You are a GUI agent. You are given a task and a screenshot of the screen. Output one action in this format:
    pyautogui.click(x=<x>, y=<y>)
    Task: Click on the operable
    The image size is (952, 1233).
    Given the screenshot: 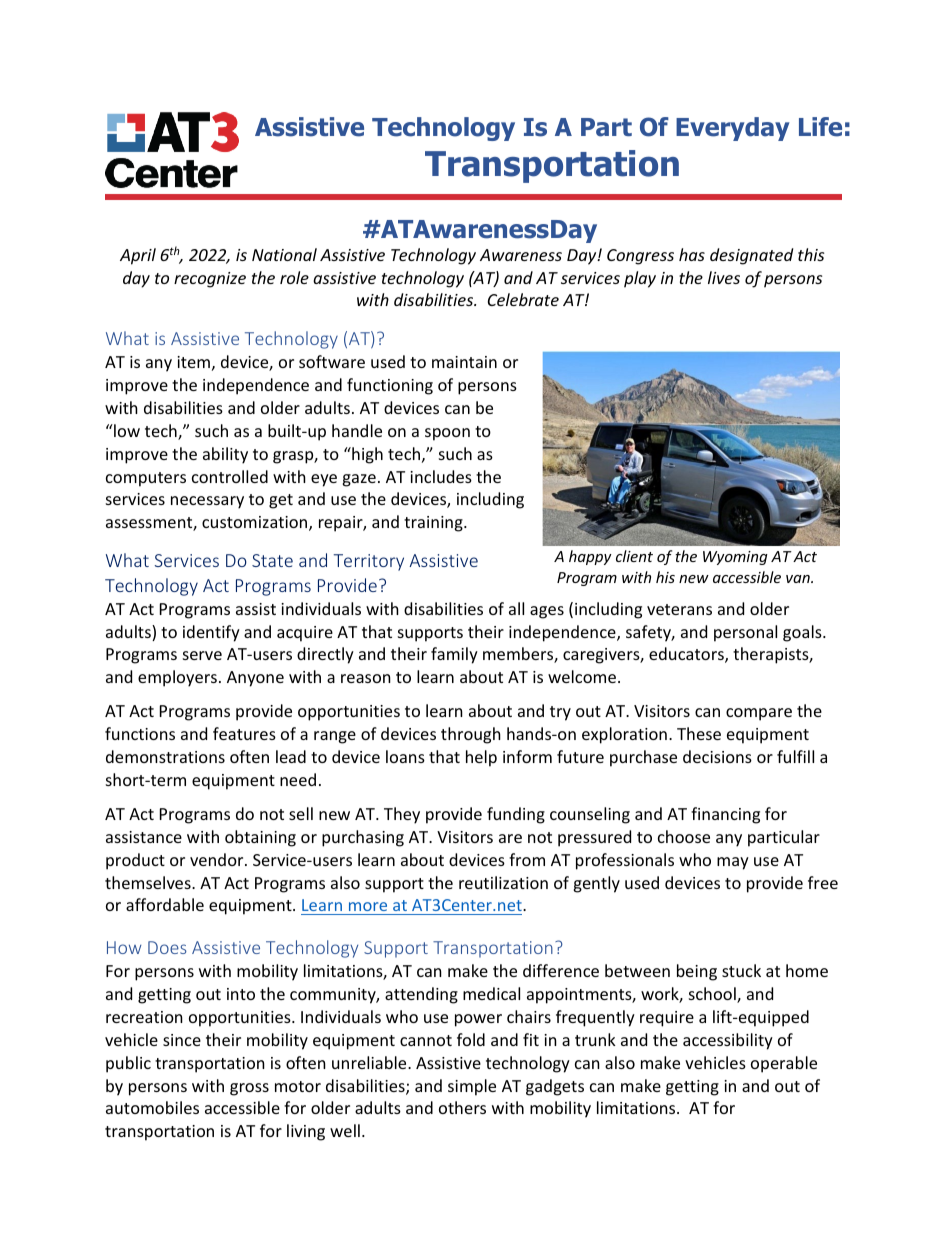 What is the action you would take?
    pyautogui.click(x=784, y=1064)
